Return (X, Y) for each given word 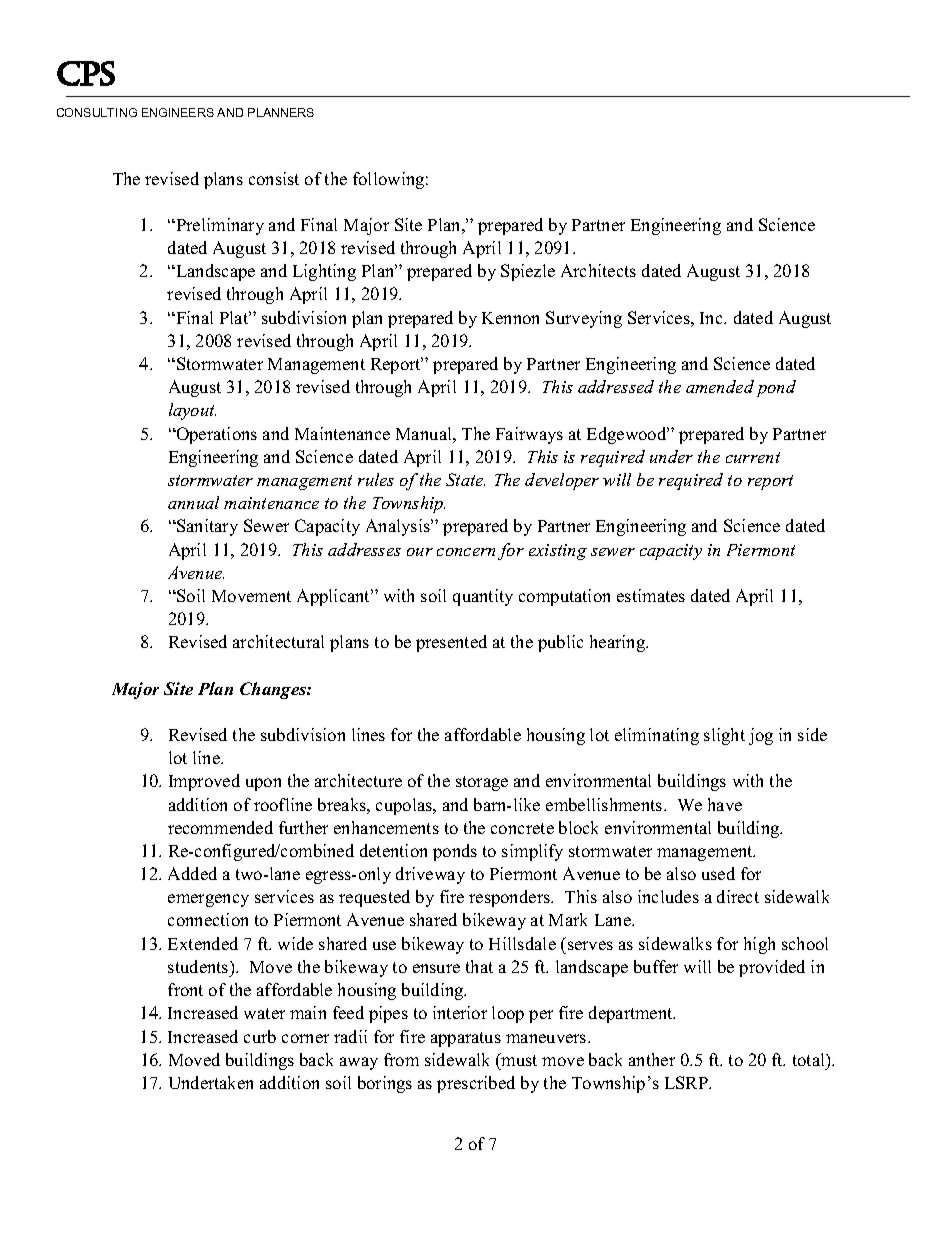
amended (720, 386)
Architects (598, 270)
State (465, 479)
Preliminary (219, 226)
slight (724, 736)
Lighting (324, 272)
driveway (430, 875)
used (718, 873)
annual (193, 502)
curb (260, 1036)
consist (274, 178)
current (753, 457)
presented (451, 643)
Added (192, 873)
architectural (278, 641)
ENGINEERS (178, 112)
